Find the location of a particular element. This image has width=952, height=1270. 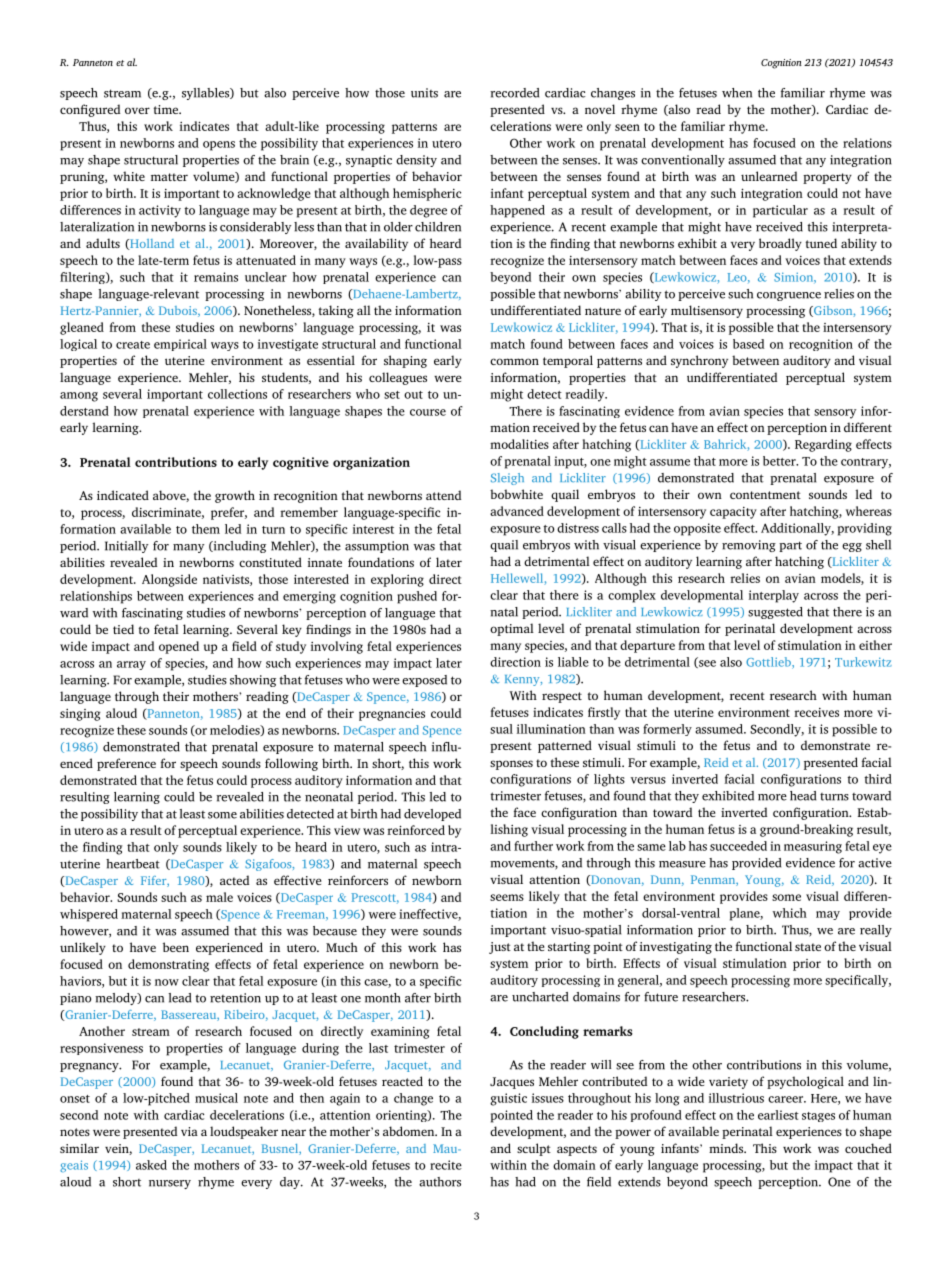

empirical is located at coordinates (180, 345).
